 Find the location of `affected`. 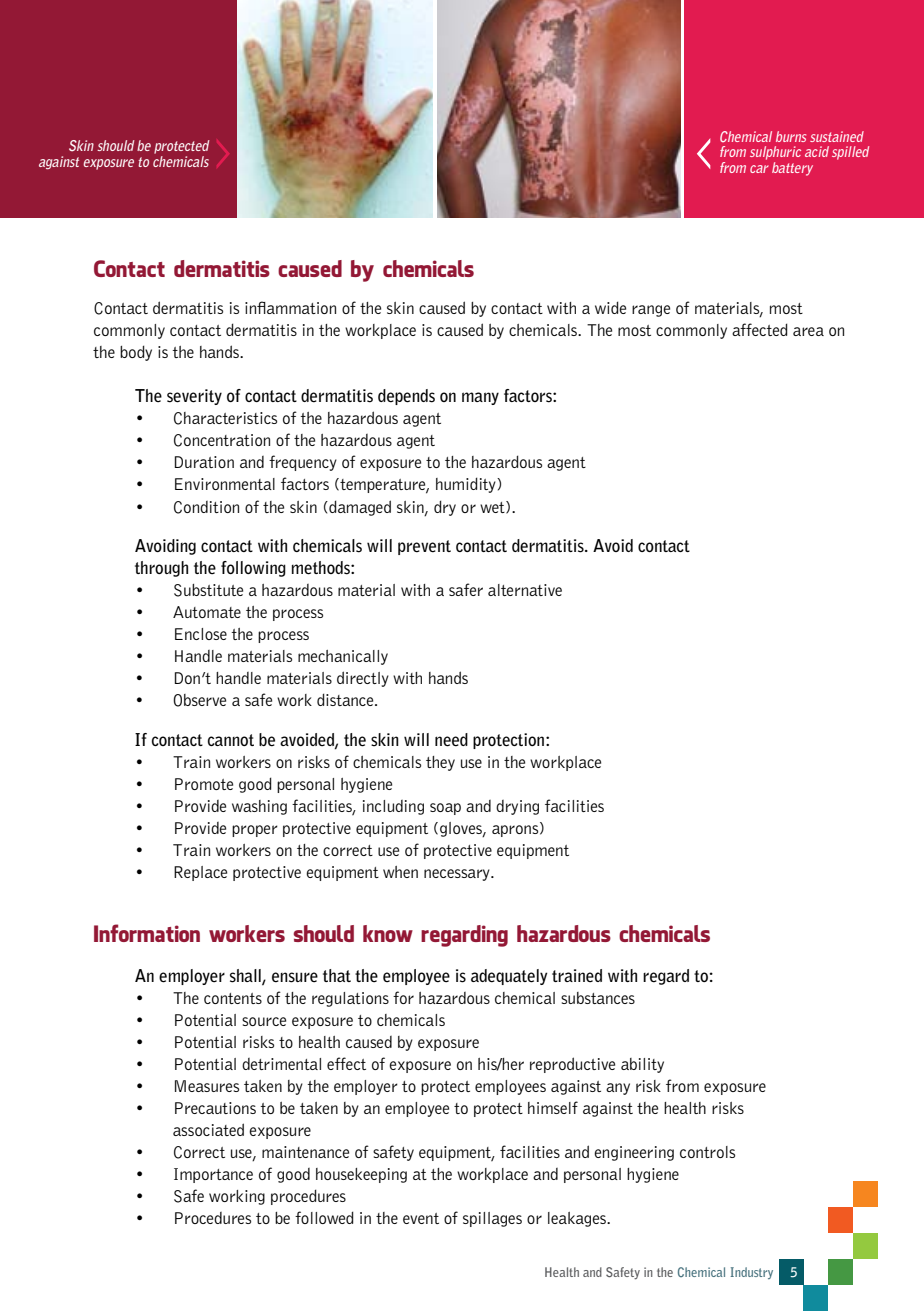

affected is located at coordinates (760, 329).
